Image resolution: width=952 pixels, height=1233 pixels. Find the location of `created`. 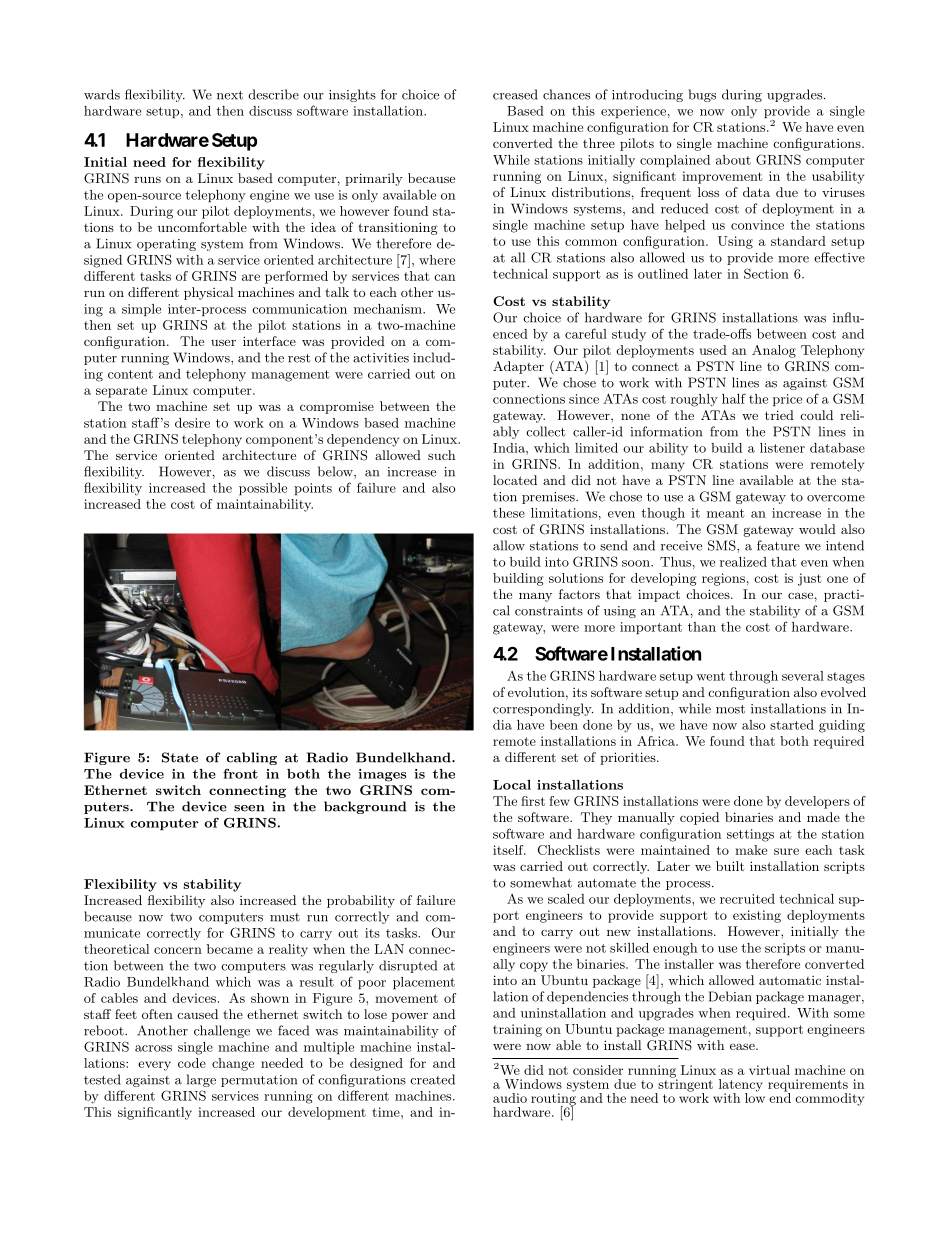

created is located at coordinates (432, 1079).
